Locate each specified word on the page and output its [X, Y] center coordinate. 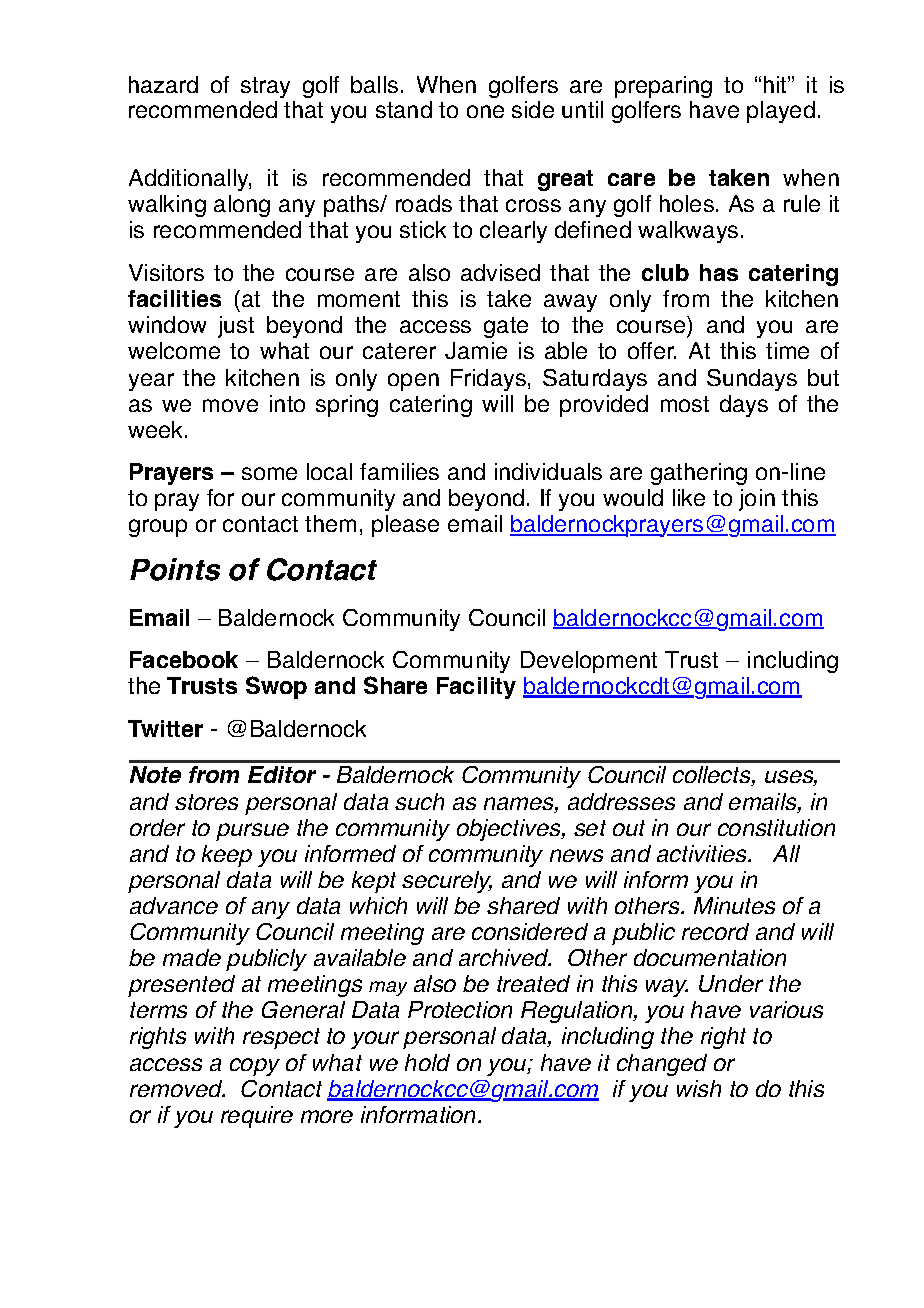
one [485, 111]
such [419, 801]
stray [265, 87]
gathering [699, 474]
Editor [282, 774]
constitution [776, 827]
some [269, 473]
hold [427, 1062]
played [781, 112]
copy [255, 1067]
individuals [548, 471]
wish [699, 1088]
